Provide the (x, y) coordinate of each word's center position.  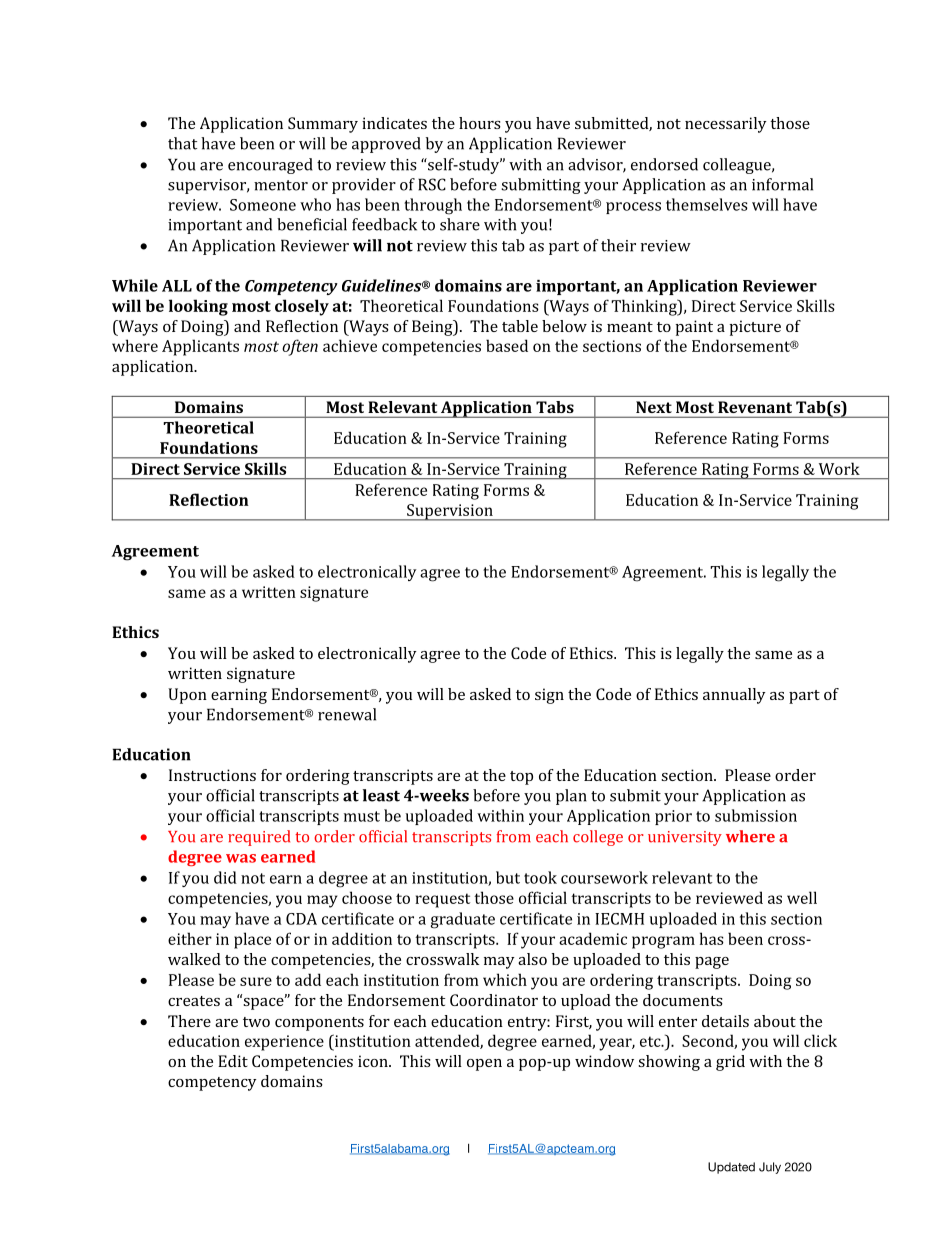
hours (480, 123)
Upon (187, 696)
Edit (233, 1061)
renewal (347, 714)
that (182, 143)
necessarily (726, 125)
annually (734, 696)
